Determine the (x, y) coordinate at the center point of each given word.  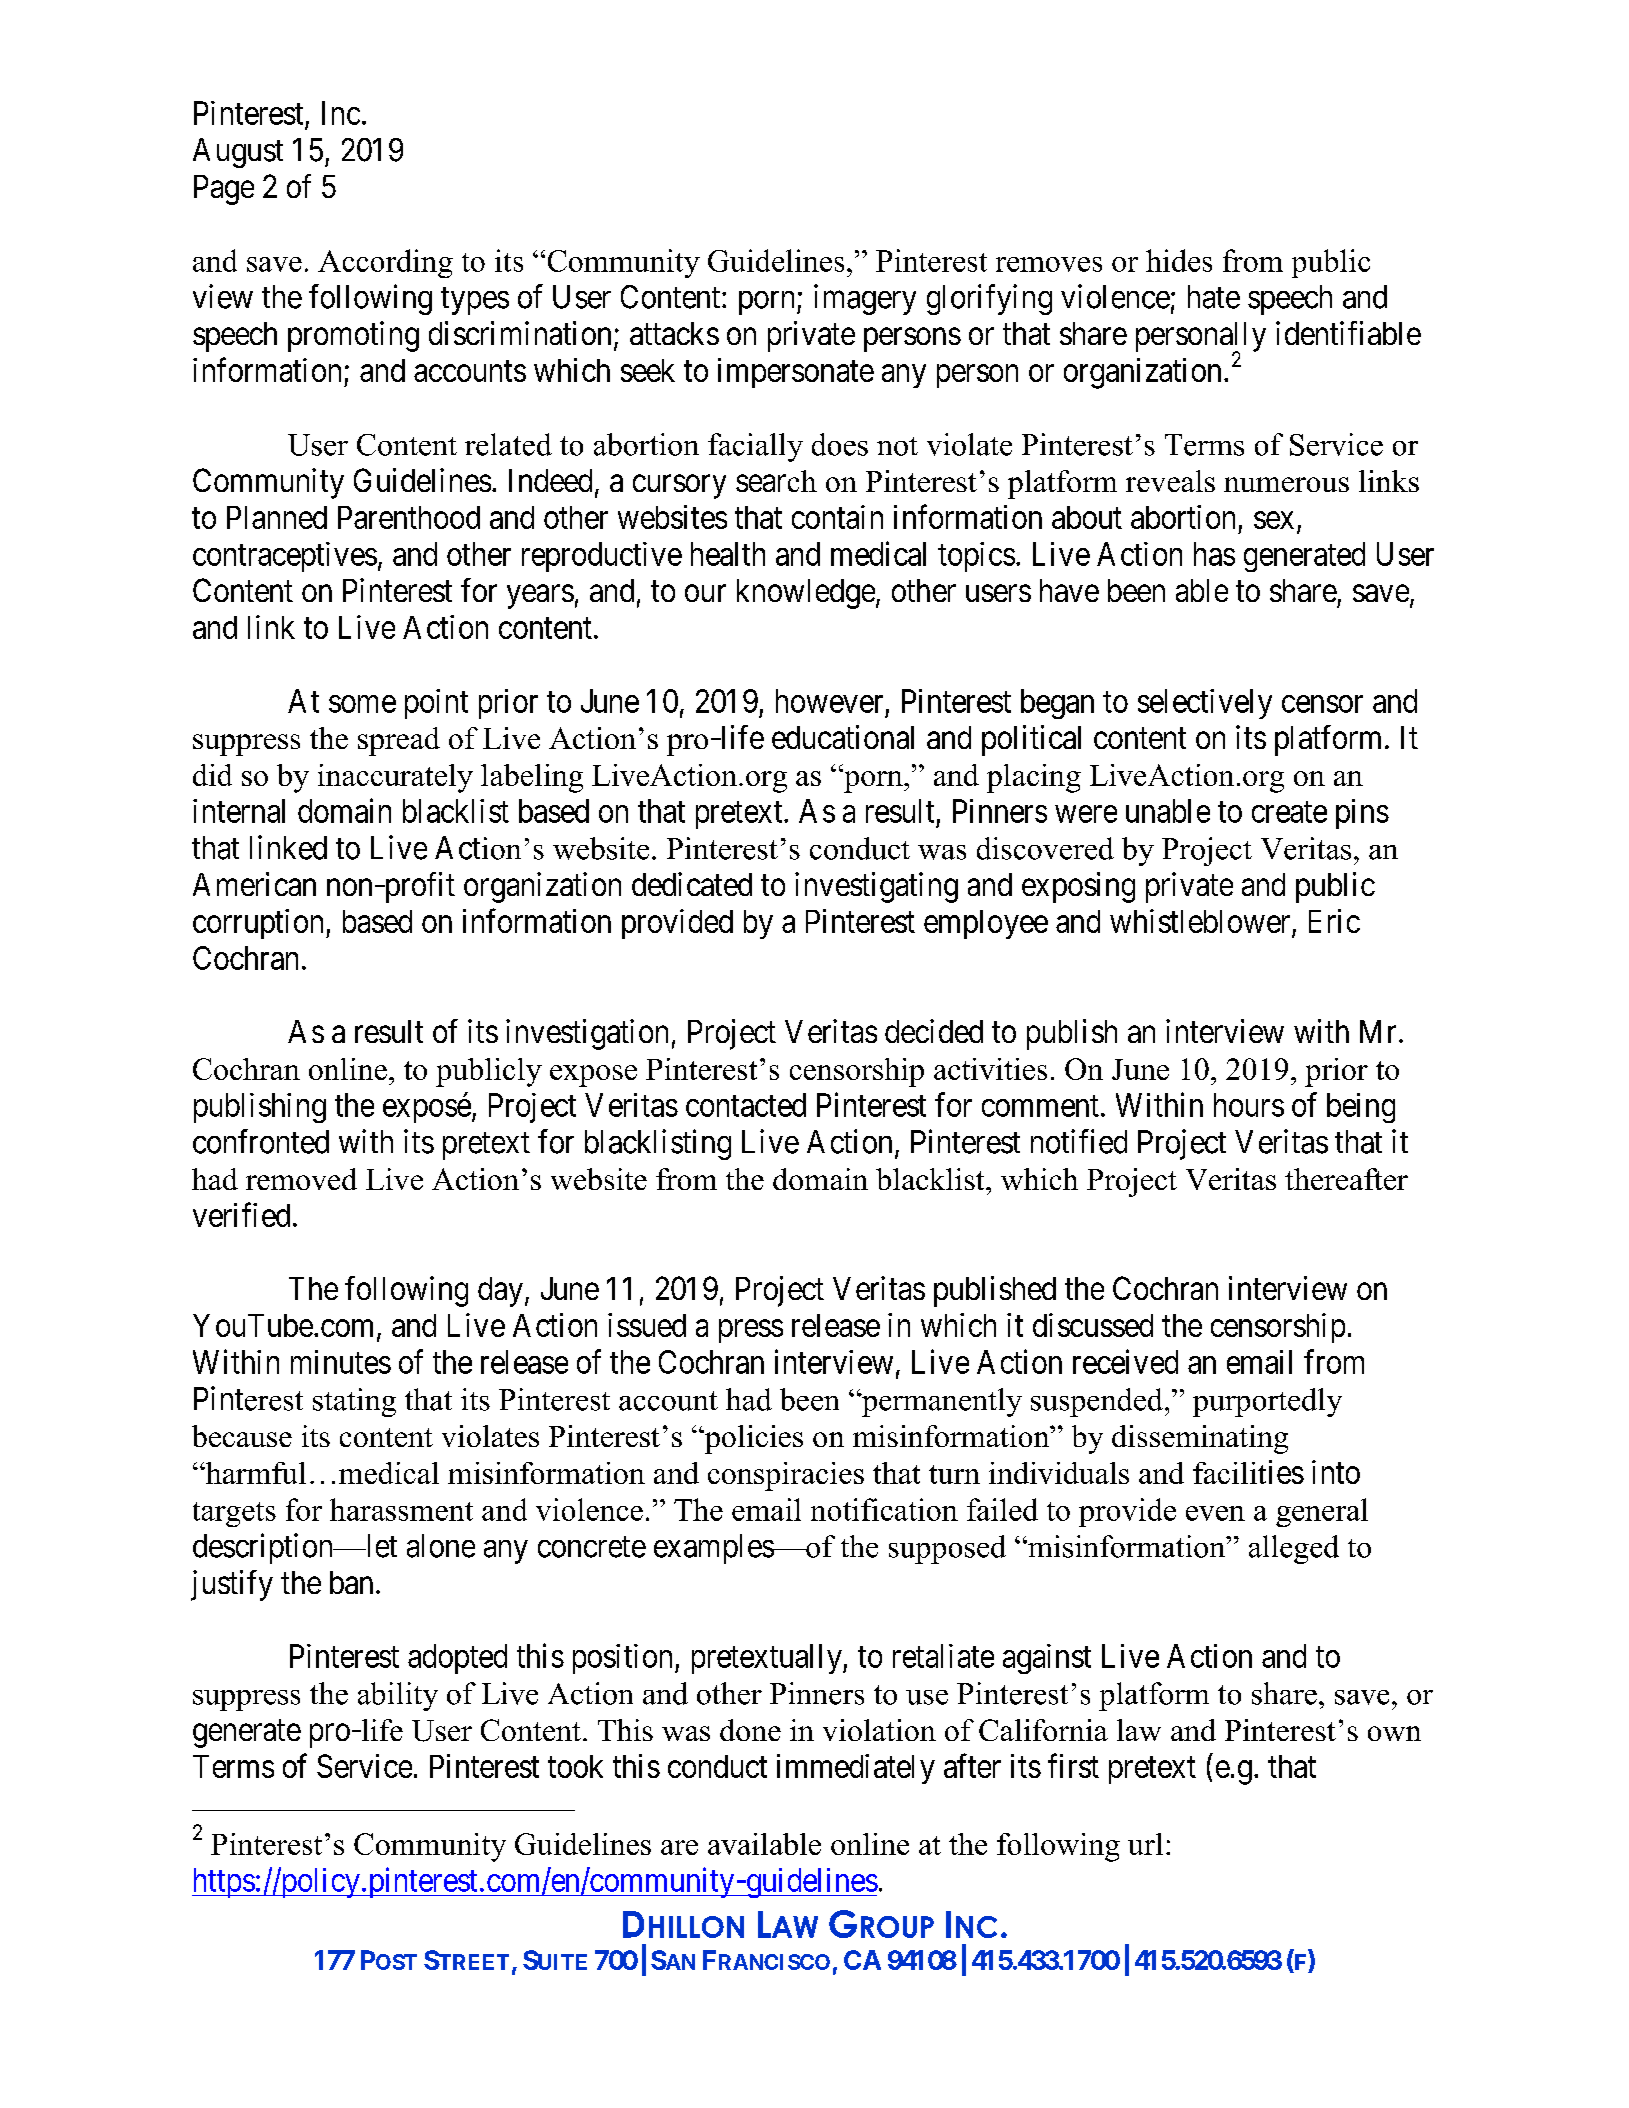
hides (1179, 260)
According (385, 263)
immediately (856, 1769)
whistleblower (1201, 922)
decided (934, 1031)
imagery (865, 299)
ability (398, 1696)
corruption (260, 924)
